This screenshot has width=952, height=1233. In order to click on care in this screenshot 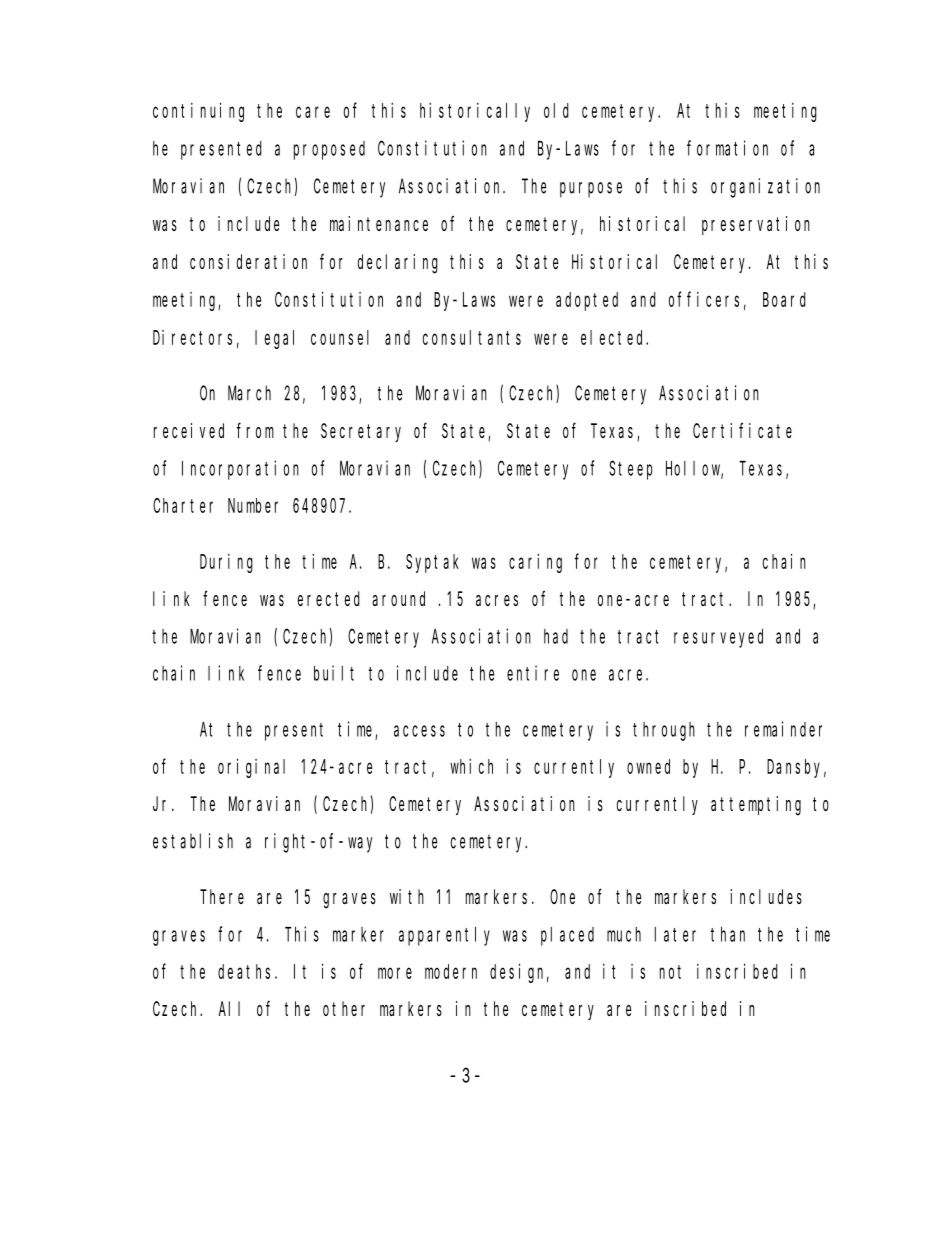, I will do `click(313, 112)`.
